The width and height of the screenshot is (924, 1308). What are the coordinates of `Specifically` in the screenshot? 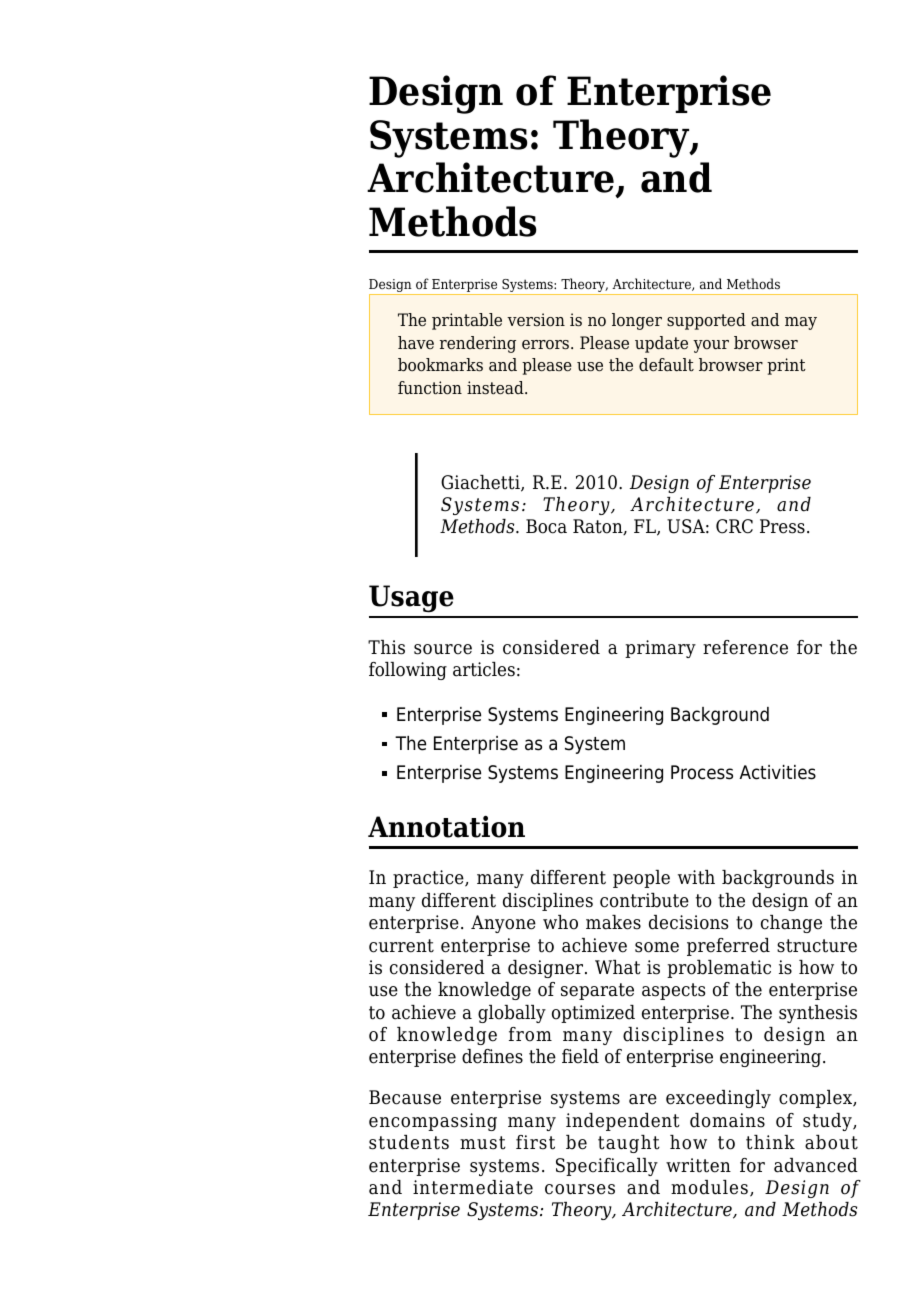 It's located at (607, 1167).
